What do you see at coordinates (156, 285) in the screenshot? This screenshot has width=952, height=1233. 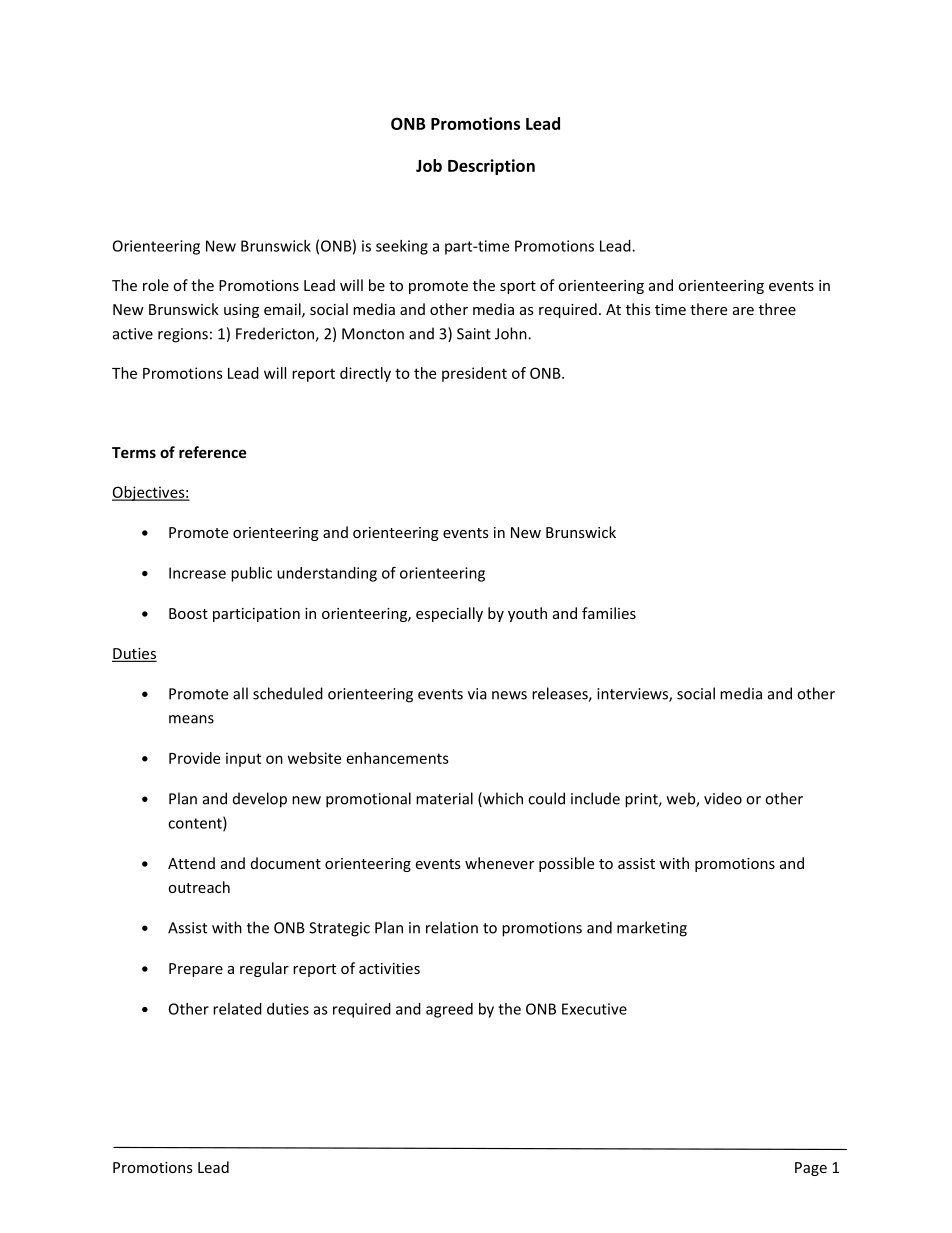 I see `role` at bounding box center [156, 285].
